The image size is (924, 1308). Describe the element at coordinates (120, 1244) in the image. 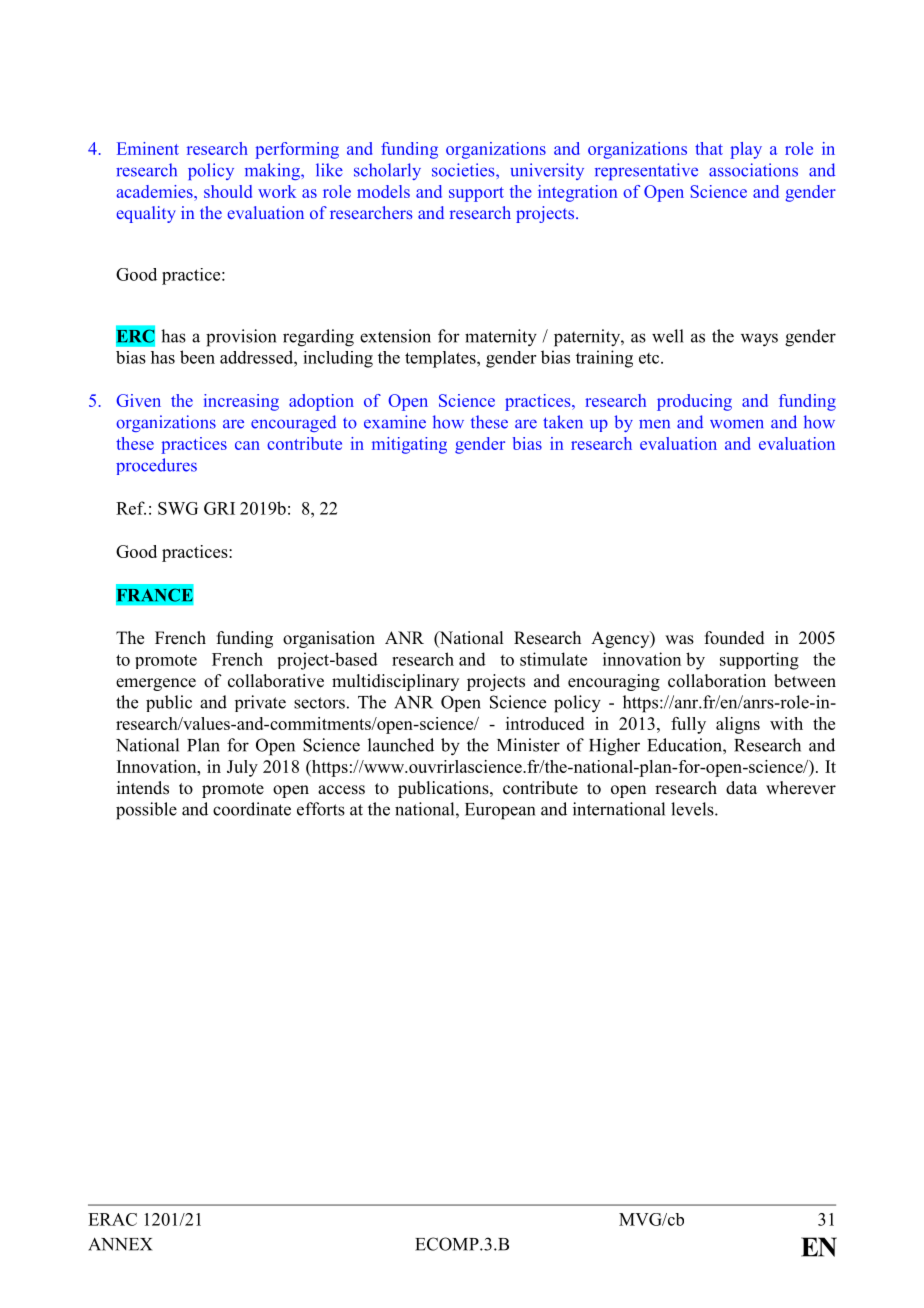

I see `ANNEX` at that location.
